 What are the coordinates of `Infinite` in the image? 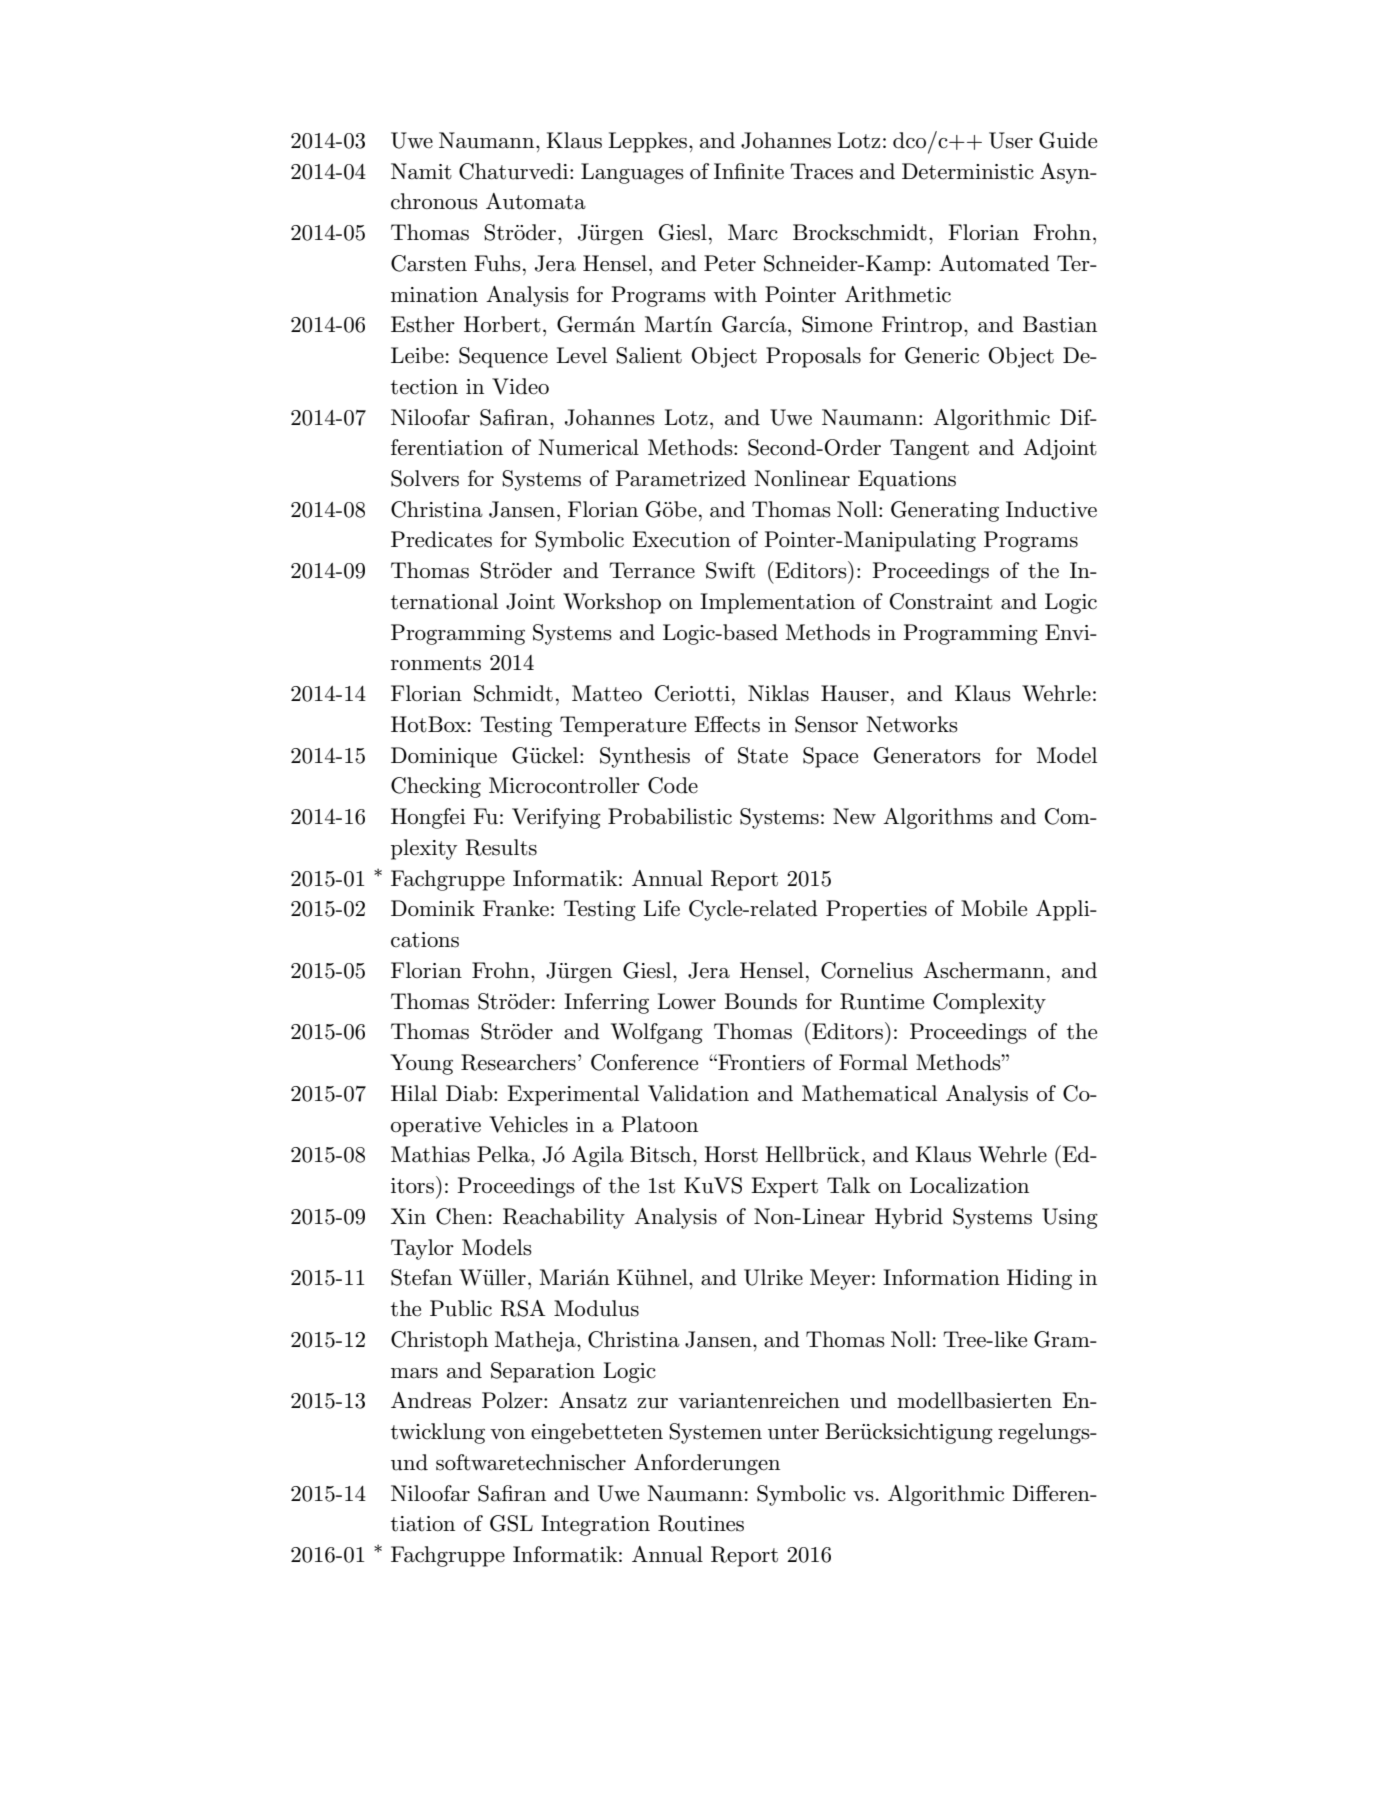 It's located at (749, 171).
